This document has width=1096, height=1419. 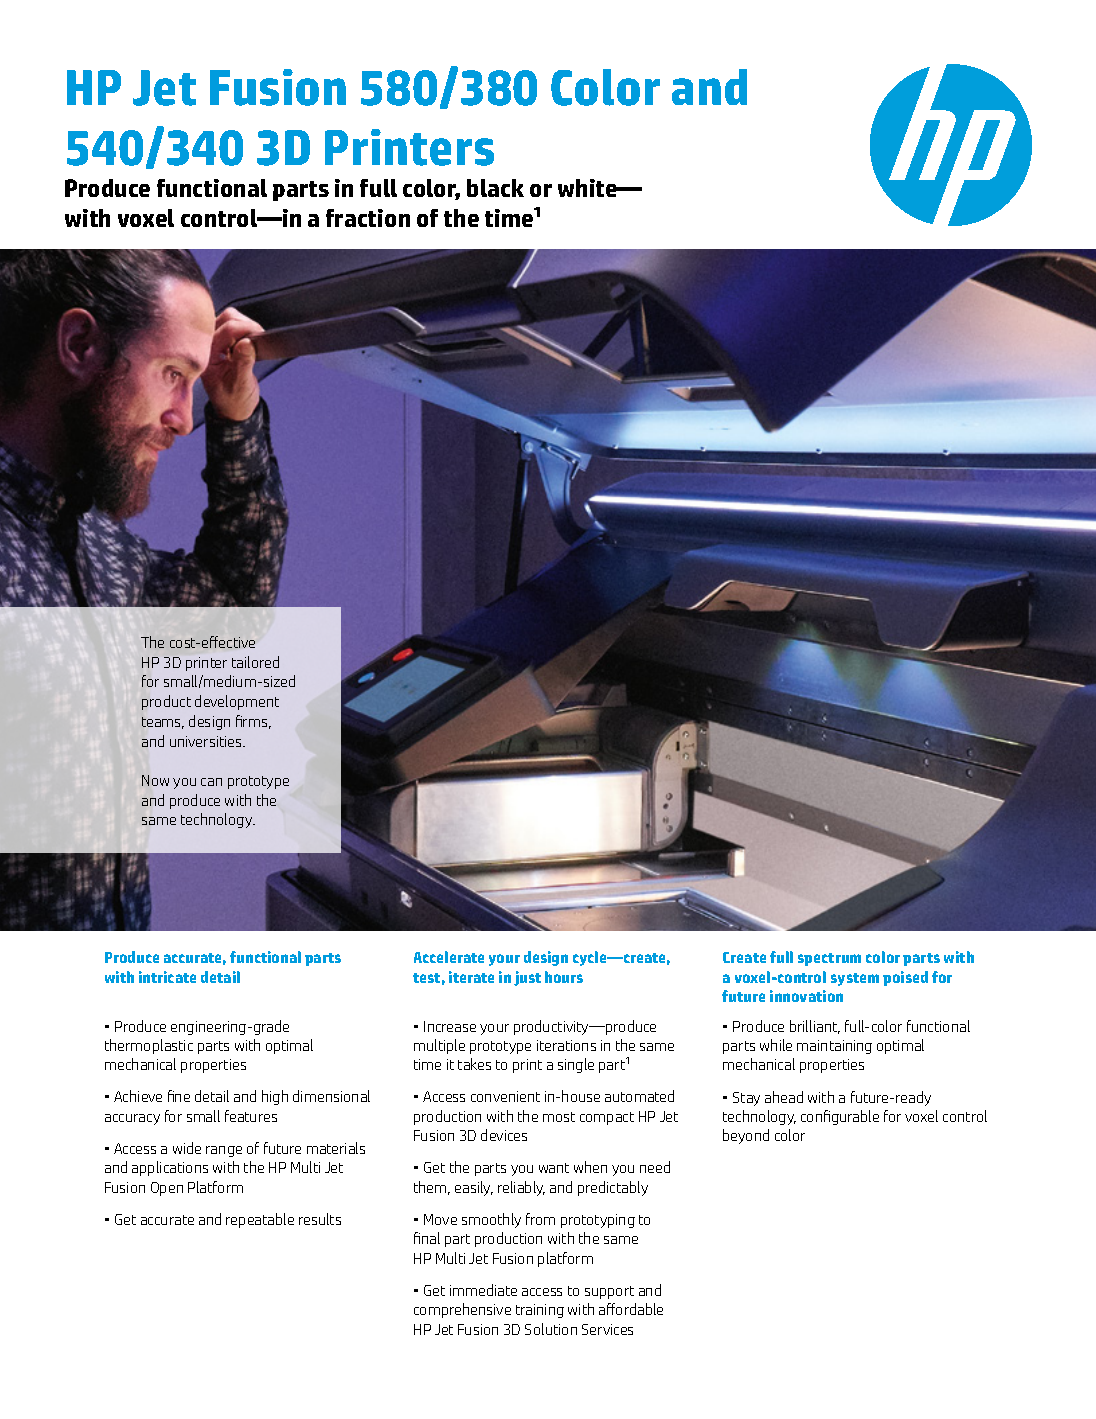 What do you see at coordinates (155, 780) in the document?
I see `Now` at bounding box center [155, 780].
